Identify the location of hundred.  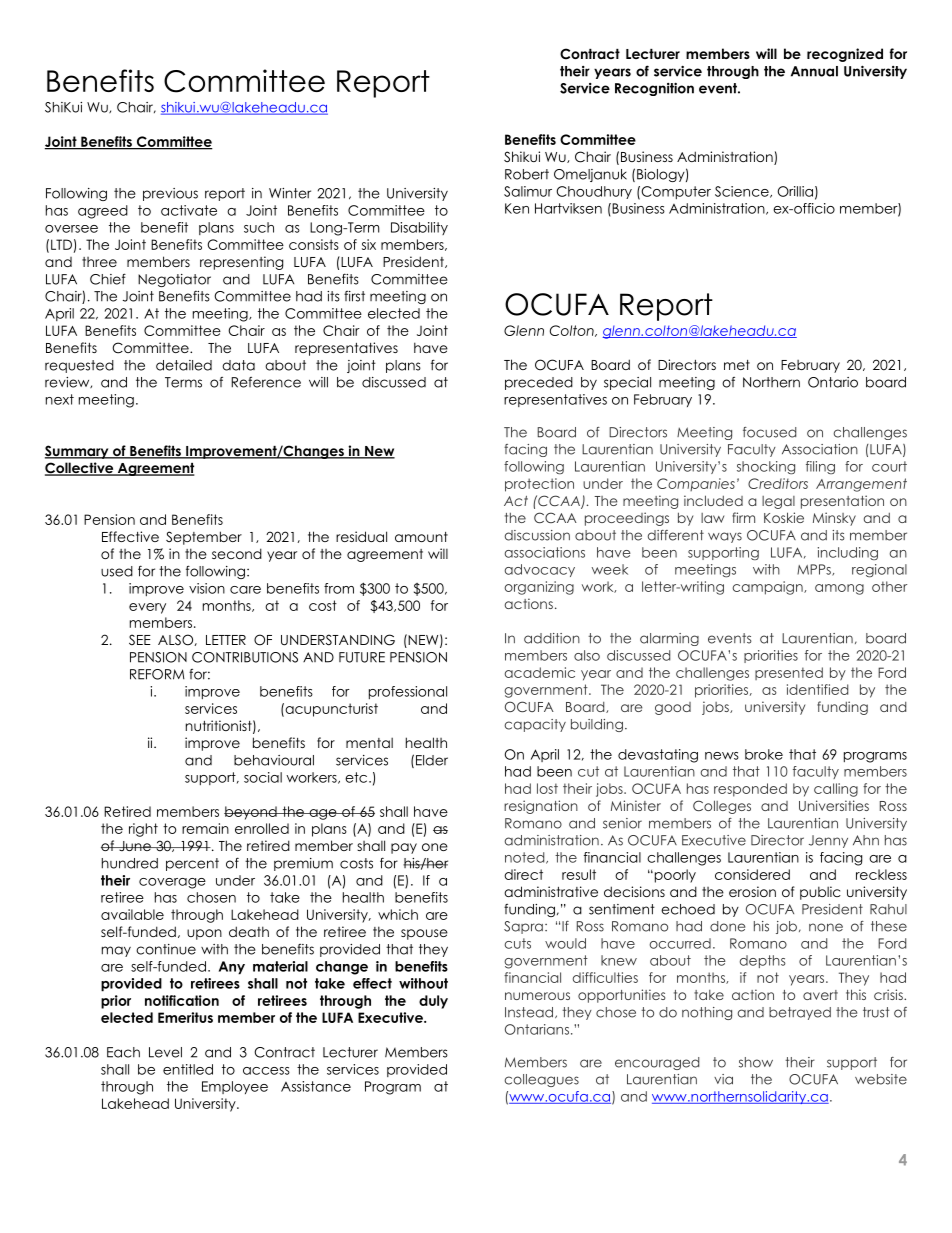
(130, 863).
